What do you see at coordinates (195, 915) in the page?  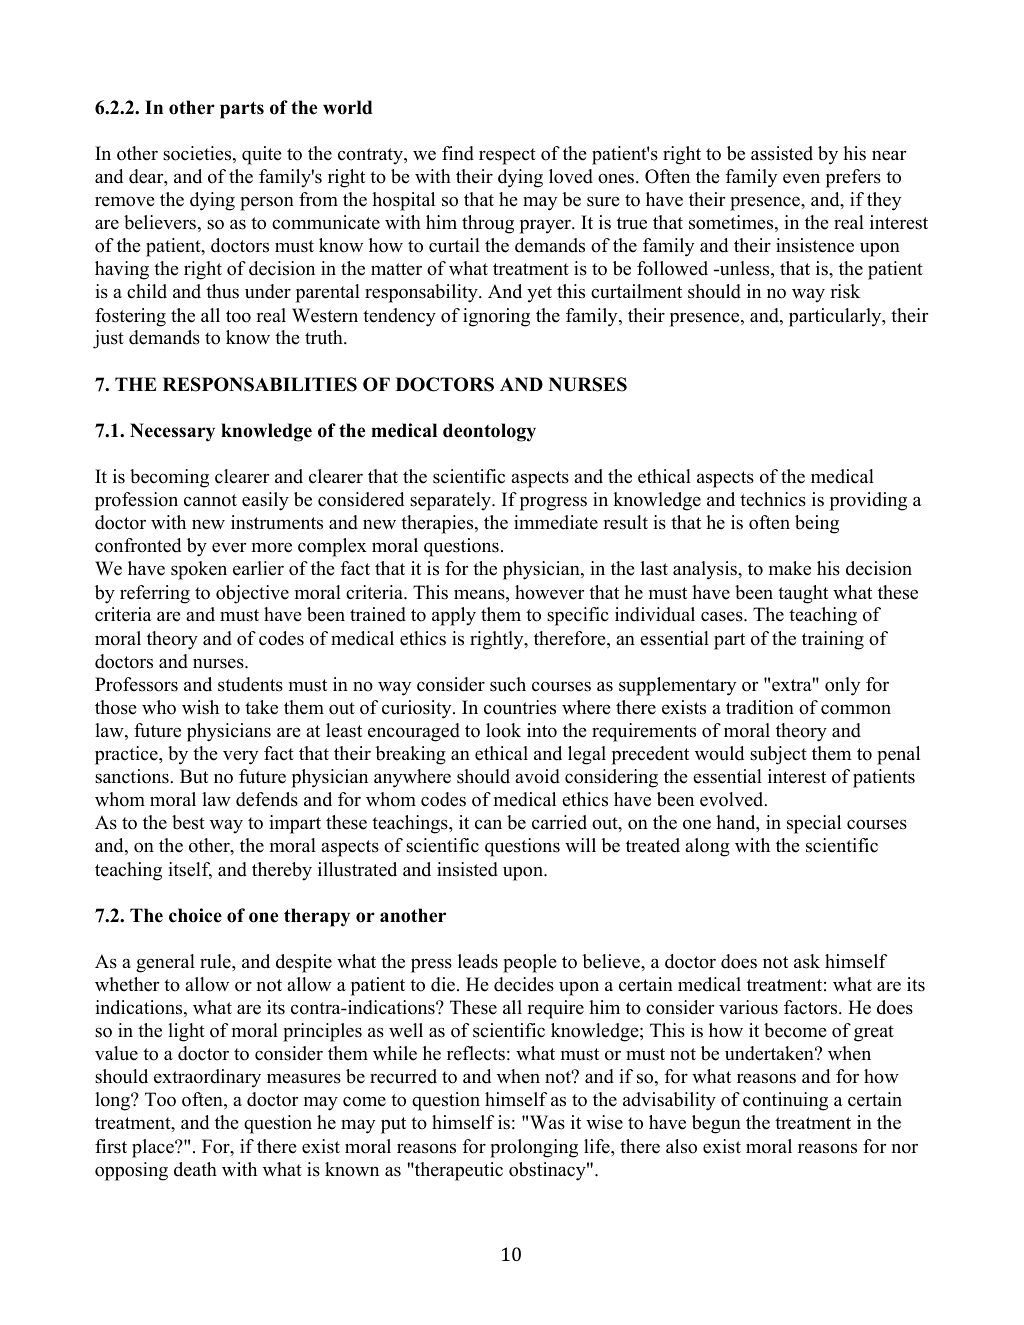 I see `choice` at bounding box center [195, 915].
